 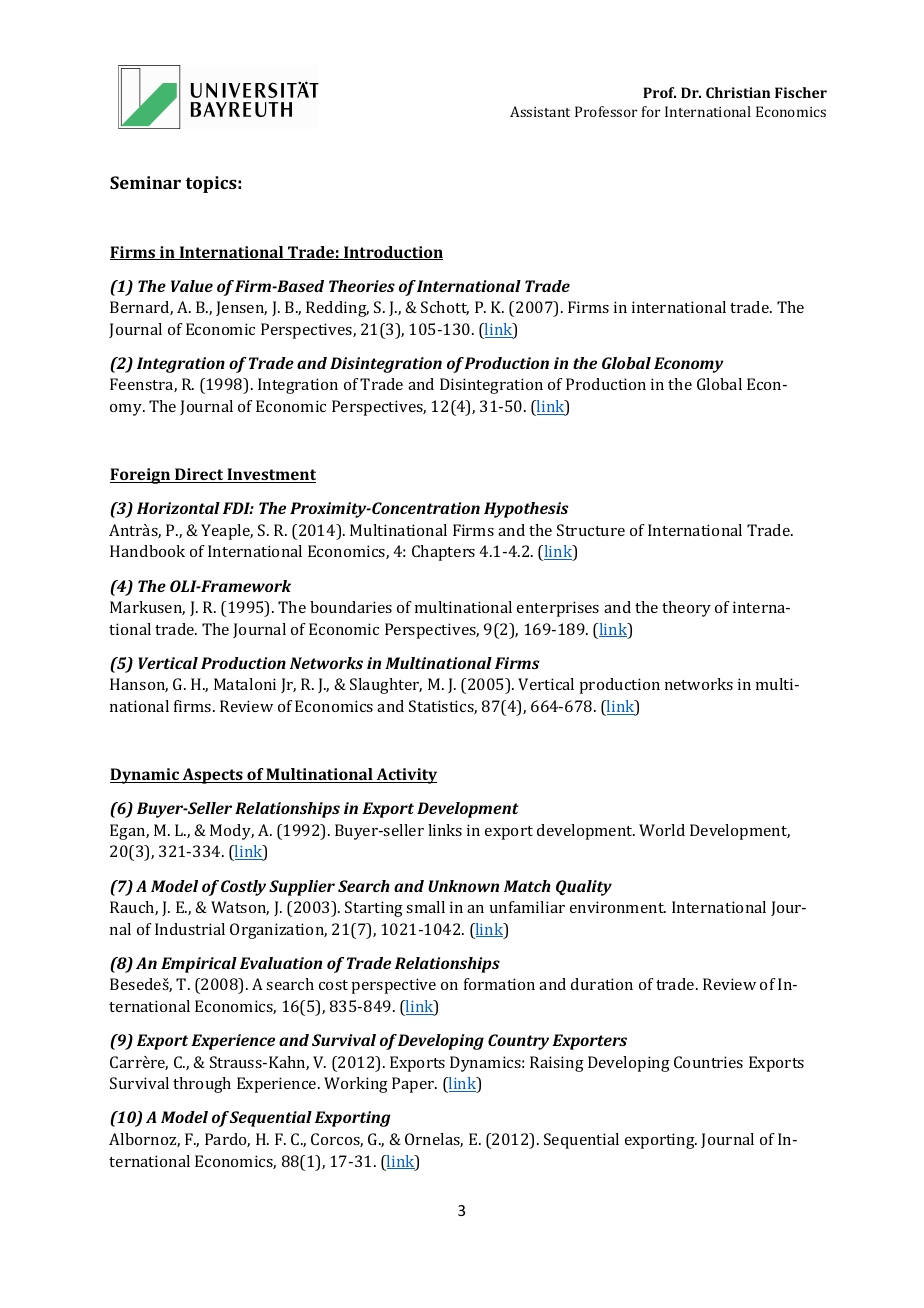 I want to click on Chapters, so click(x=443, y=553).
